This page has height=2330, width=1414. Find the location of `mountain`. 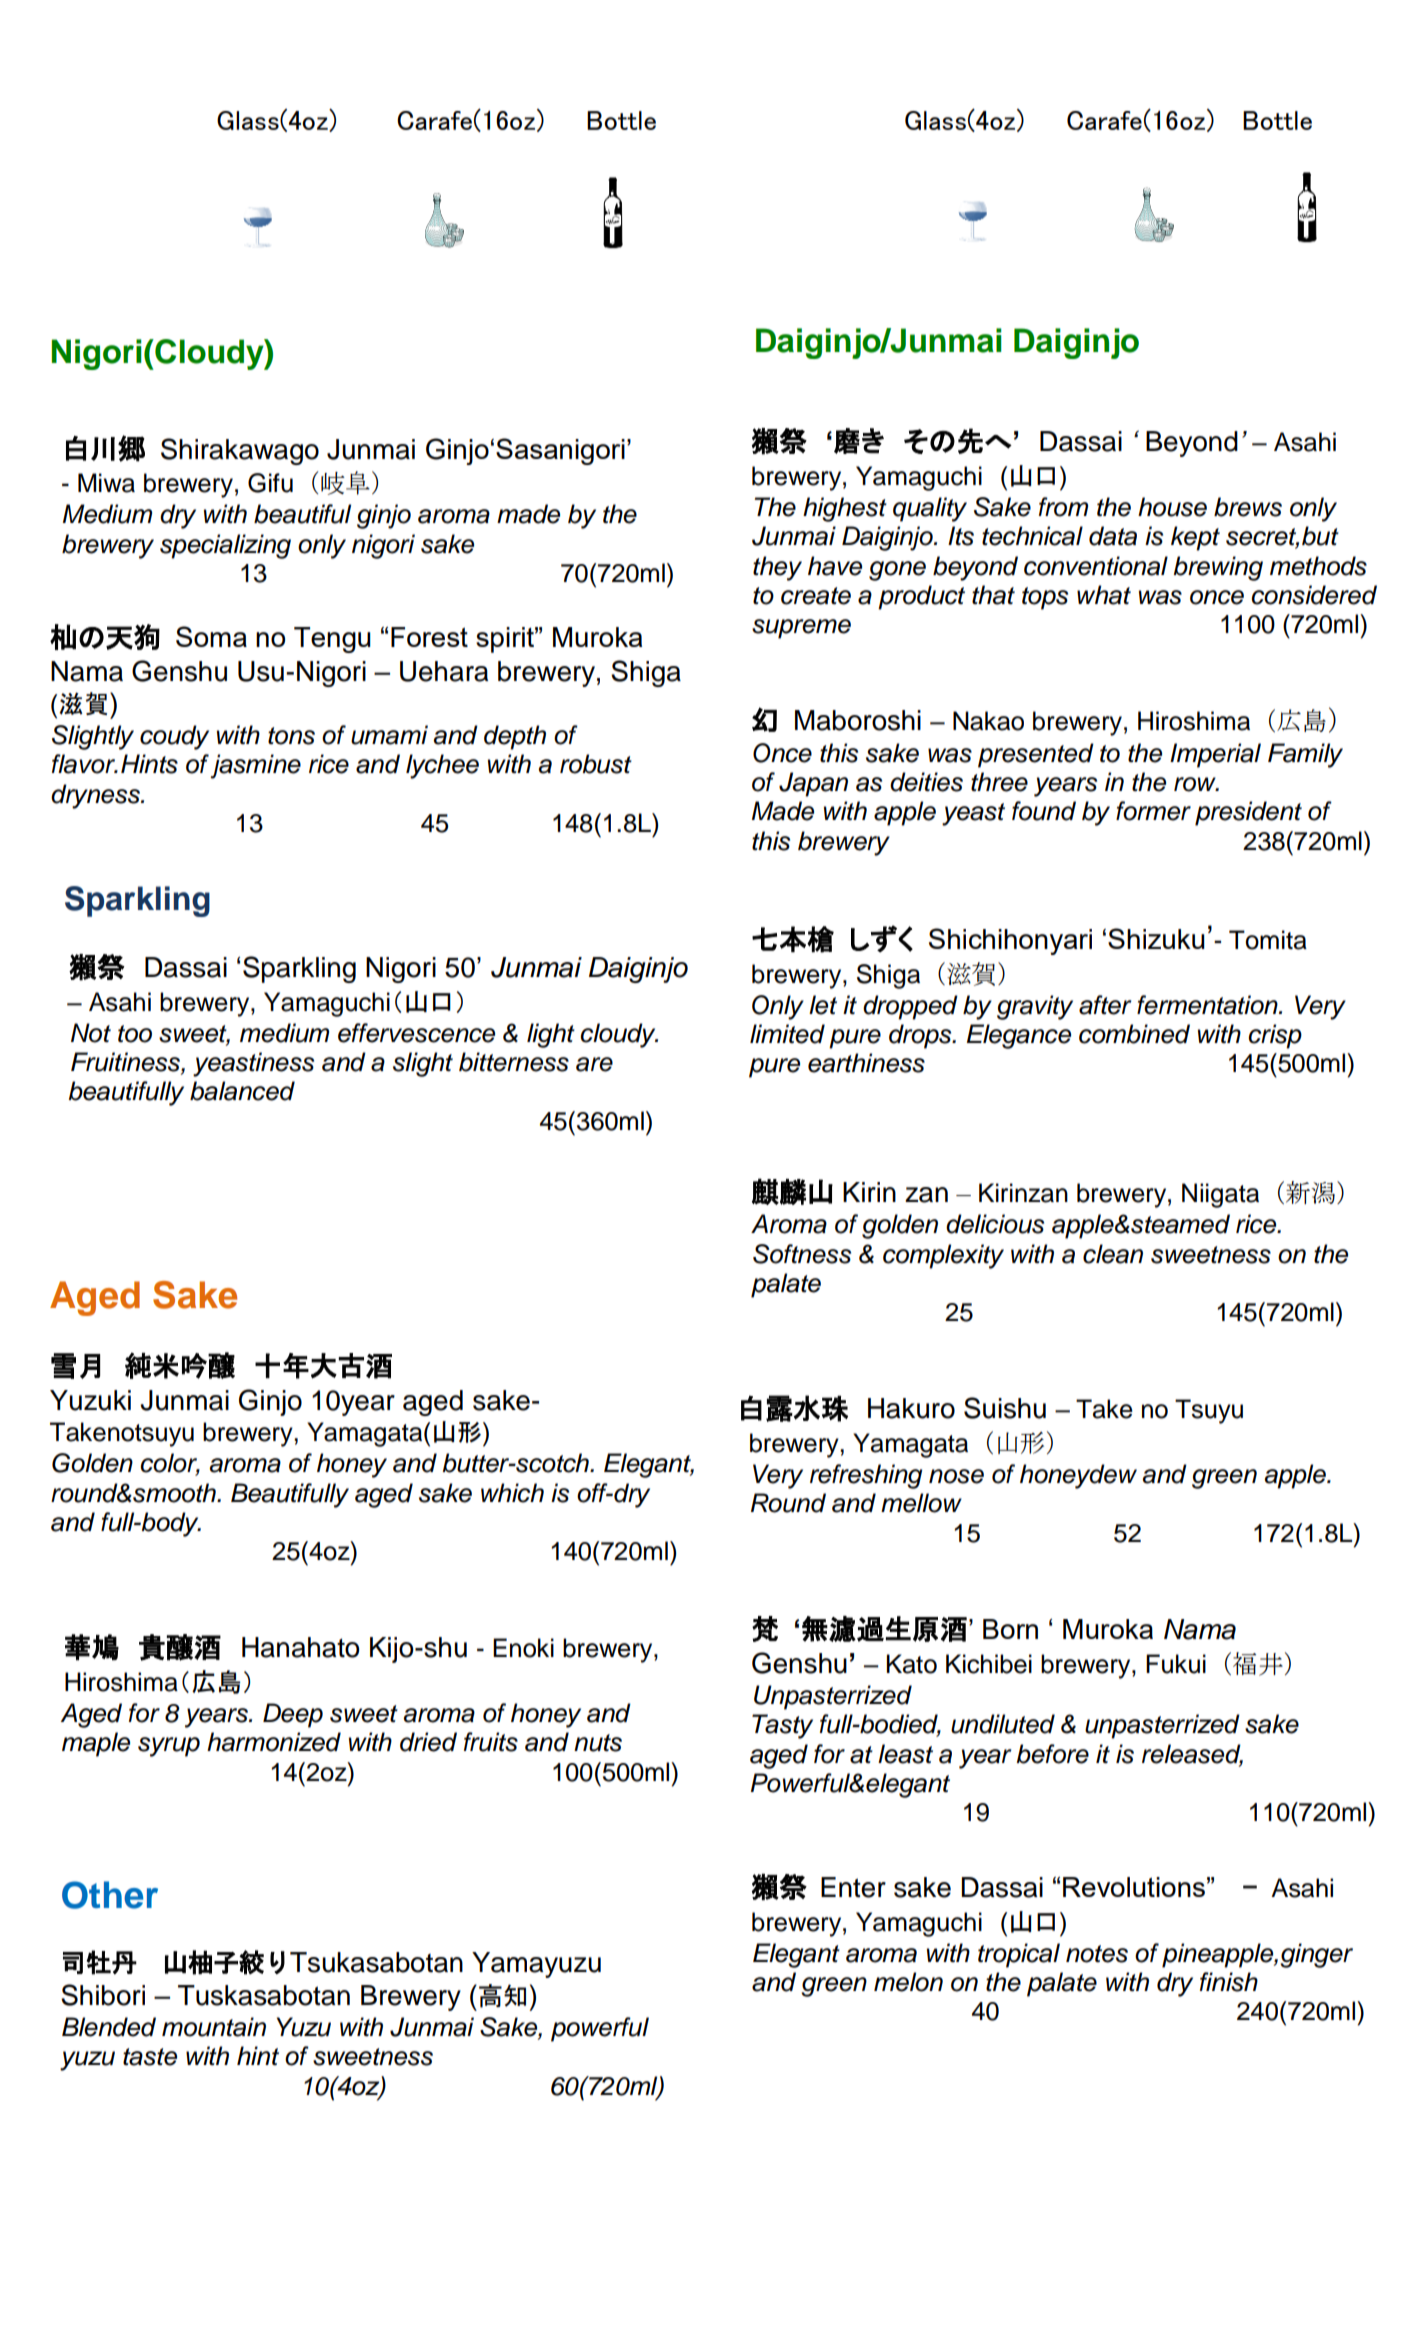

mountain is located at coordinates (214, 2027).
